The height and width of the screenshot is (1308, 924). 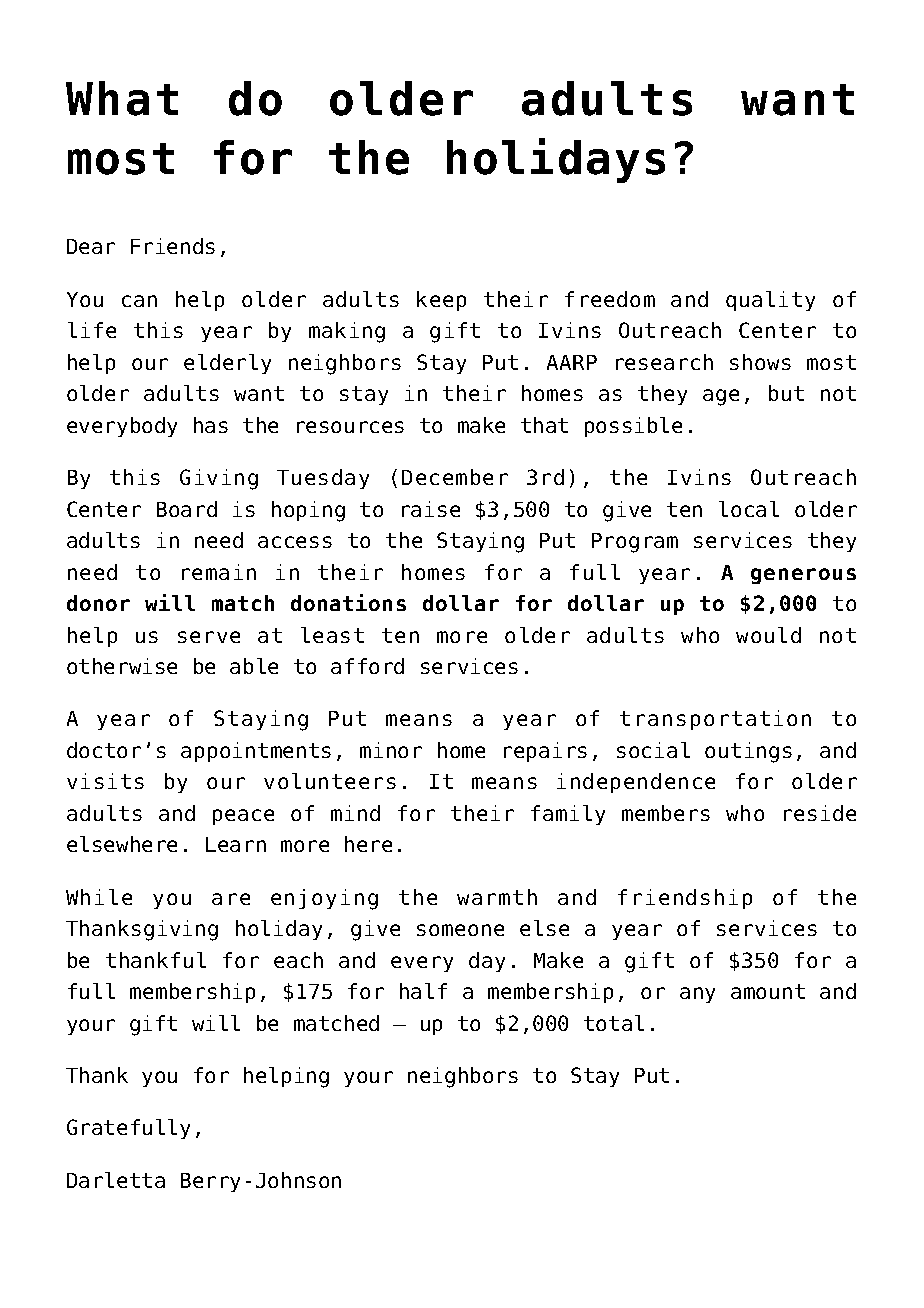 What do you see at coordinates (423, 991) in the screenshot?
I see `half` at bounding box center [423, 991].
